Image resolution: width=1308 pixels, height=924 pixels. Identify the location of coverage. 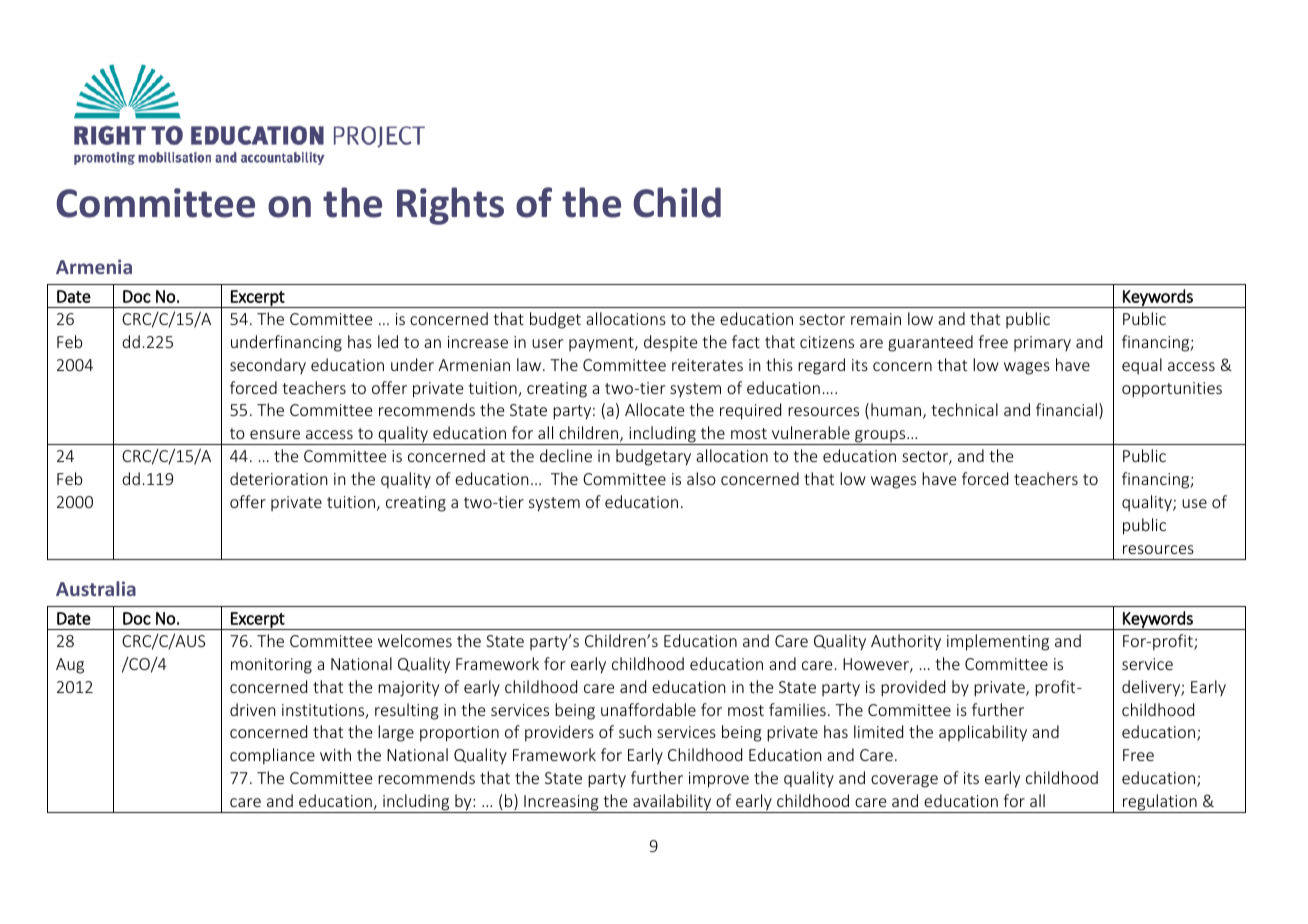
(904, 781).
